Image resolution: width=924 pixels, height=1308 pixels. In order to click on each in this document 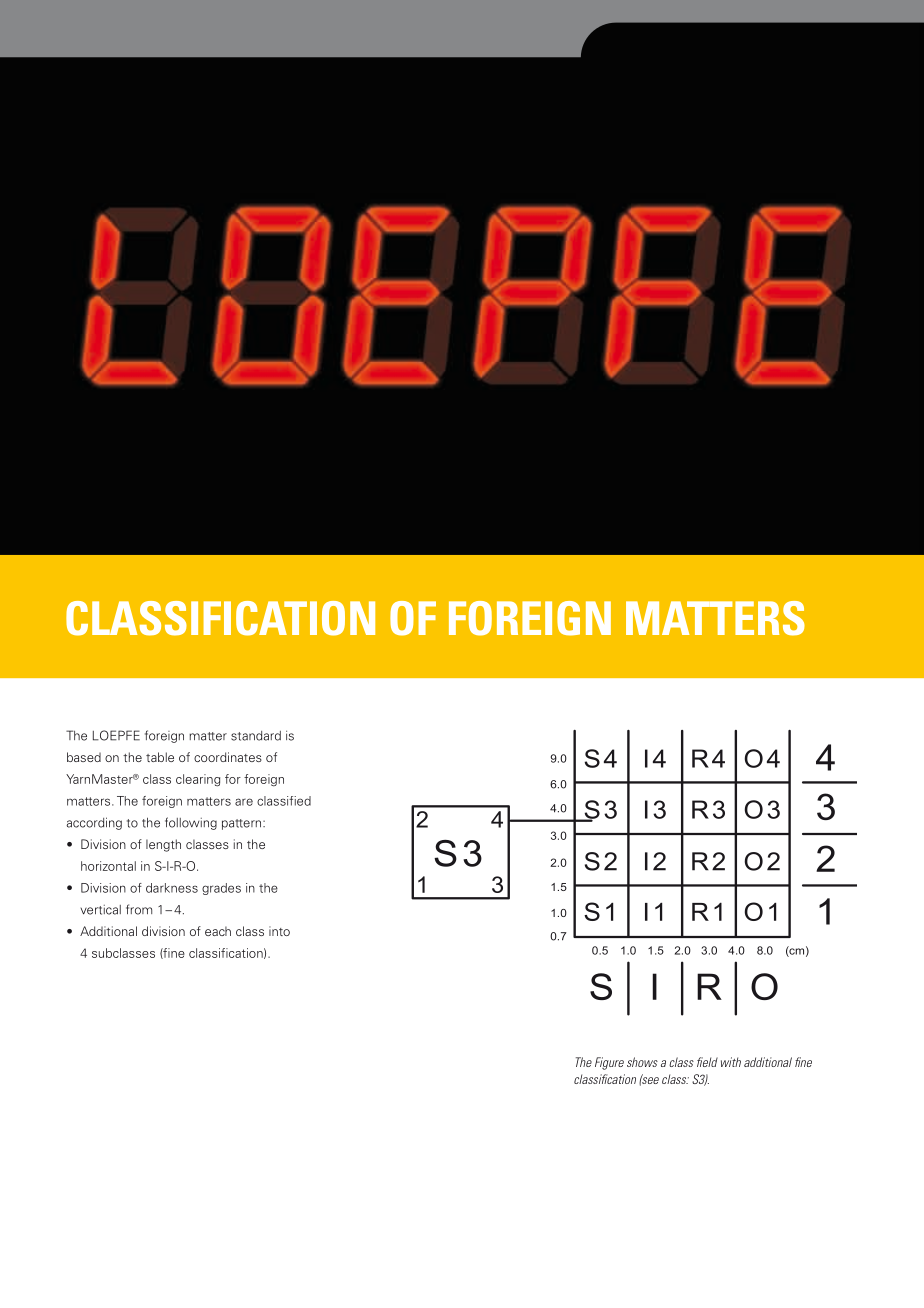, I will do `click(218, 931)`.
